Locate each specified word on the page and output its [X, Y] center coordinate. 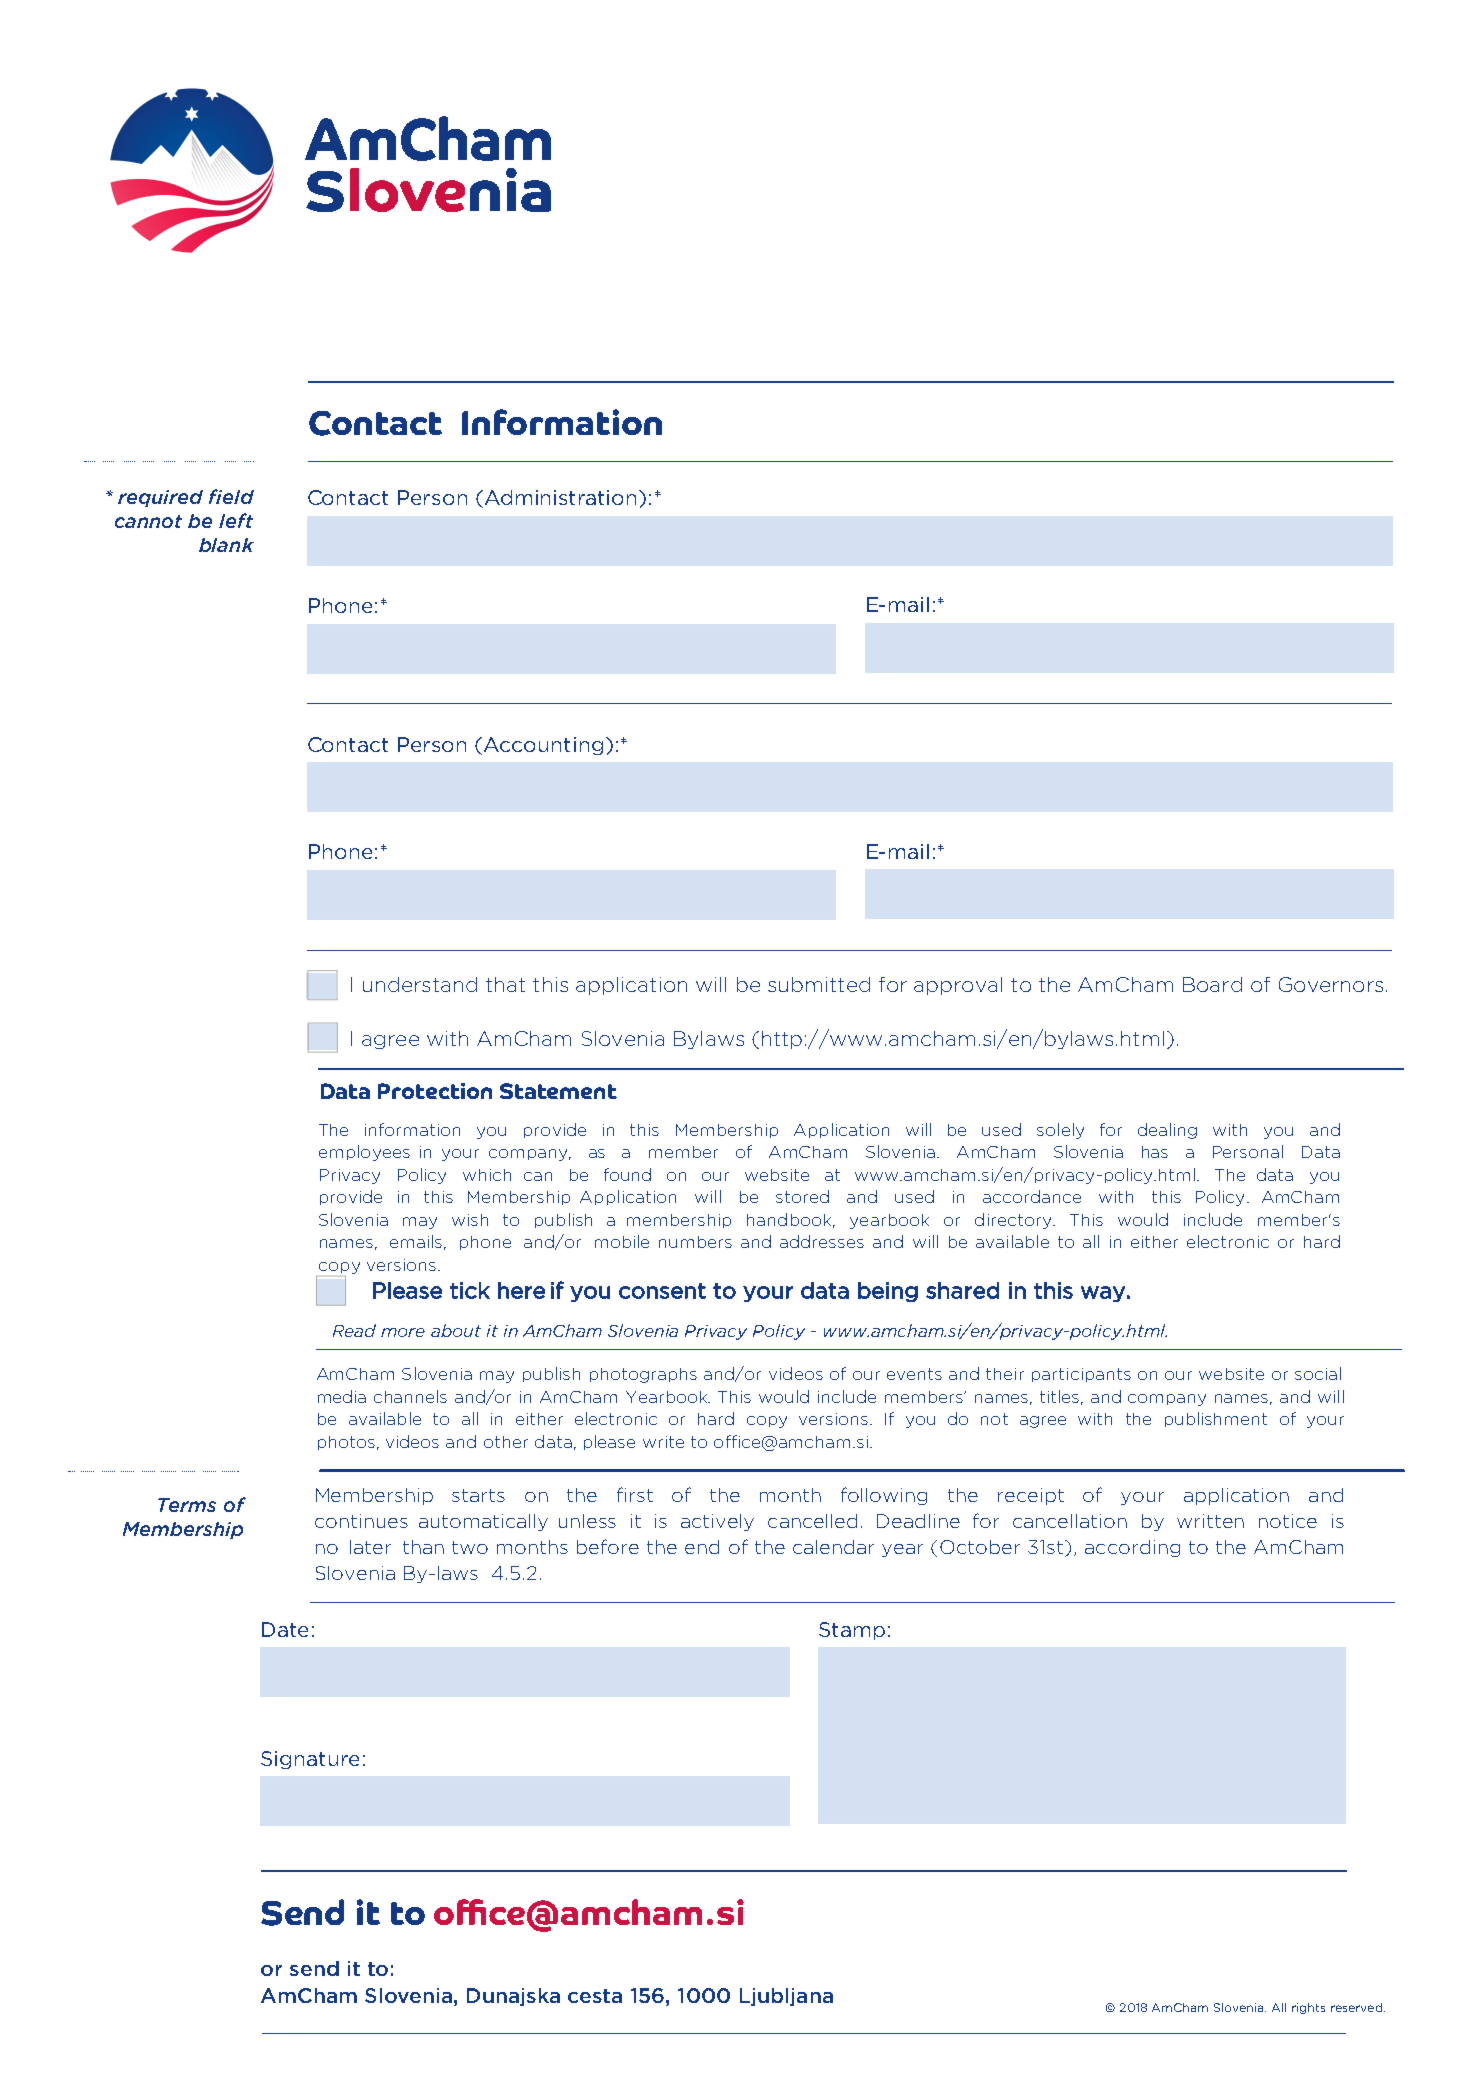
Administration [560, 497]
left [236, 520]
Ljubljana [786, 1997]
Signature [310, 1760]
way [1103, 1294]
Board [1212, 984]
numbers [695, 1242]
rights [1308, 2008]
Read [354, 1330]
